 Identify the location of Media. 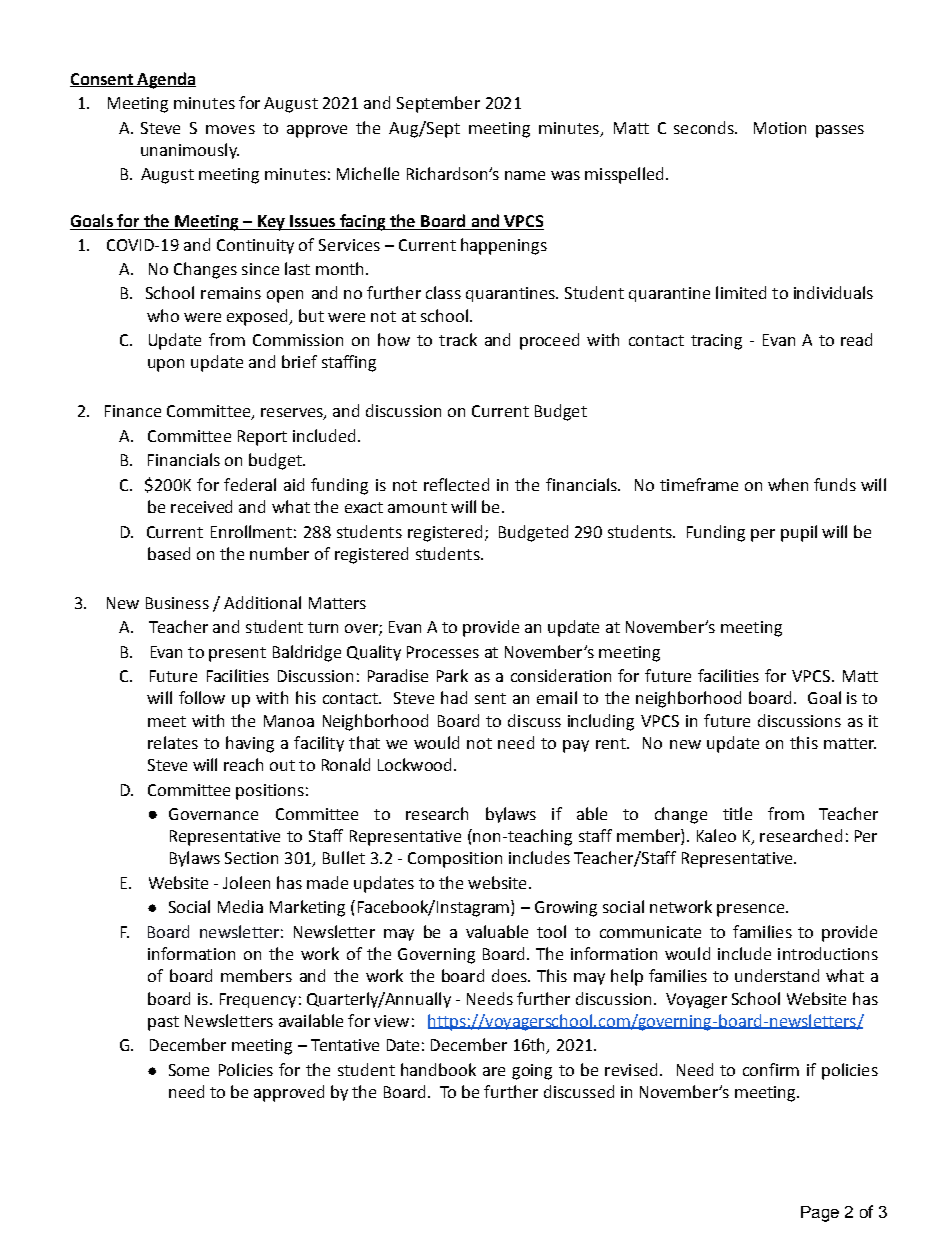
(240, 906).
